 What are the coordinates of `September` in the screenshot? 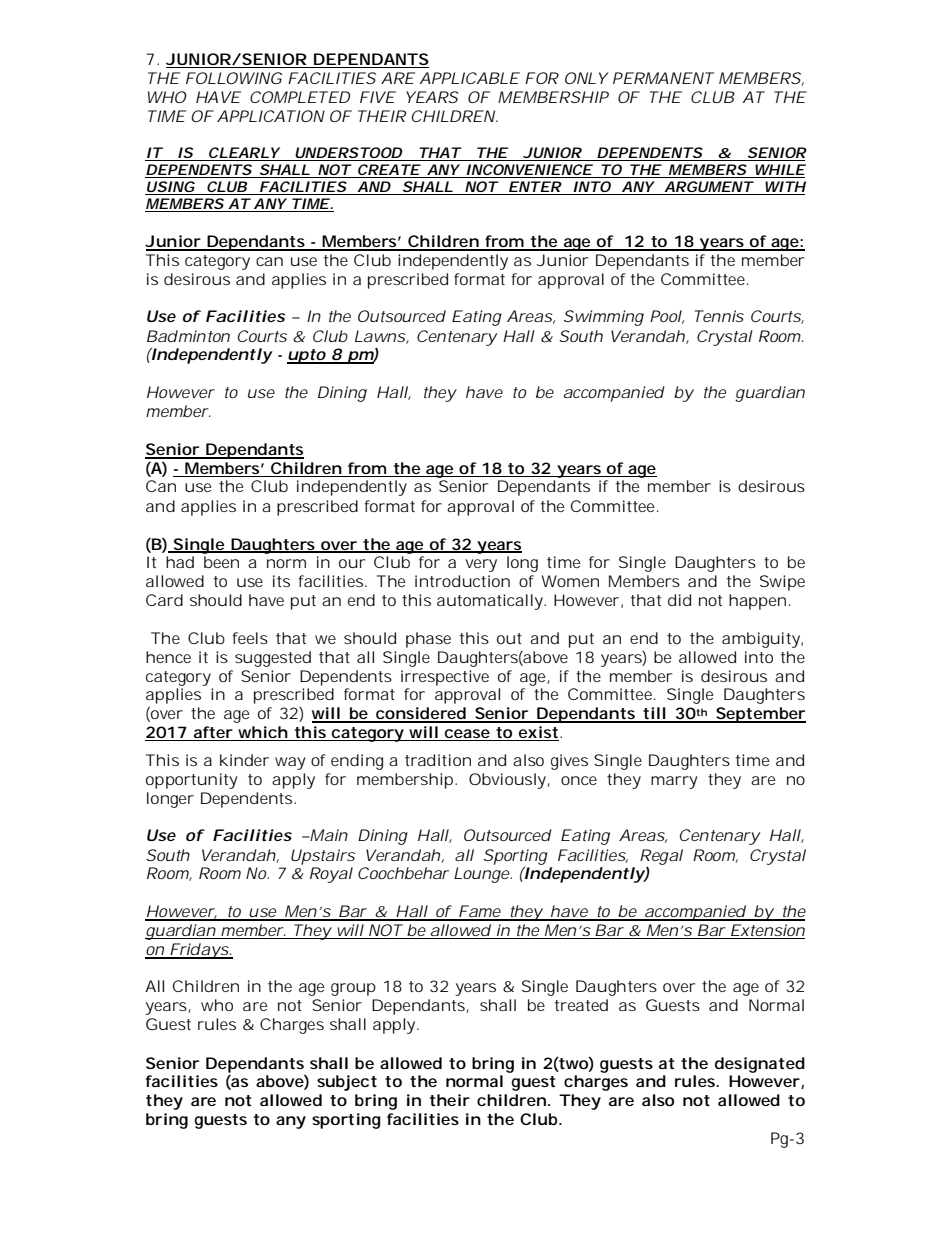 It's located at (760, 715).
